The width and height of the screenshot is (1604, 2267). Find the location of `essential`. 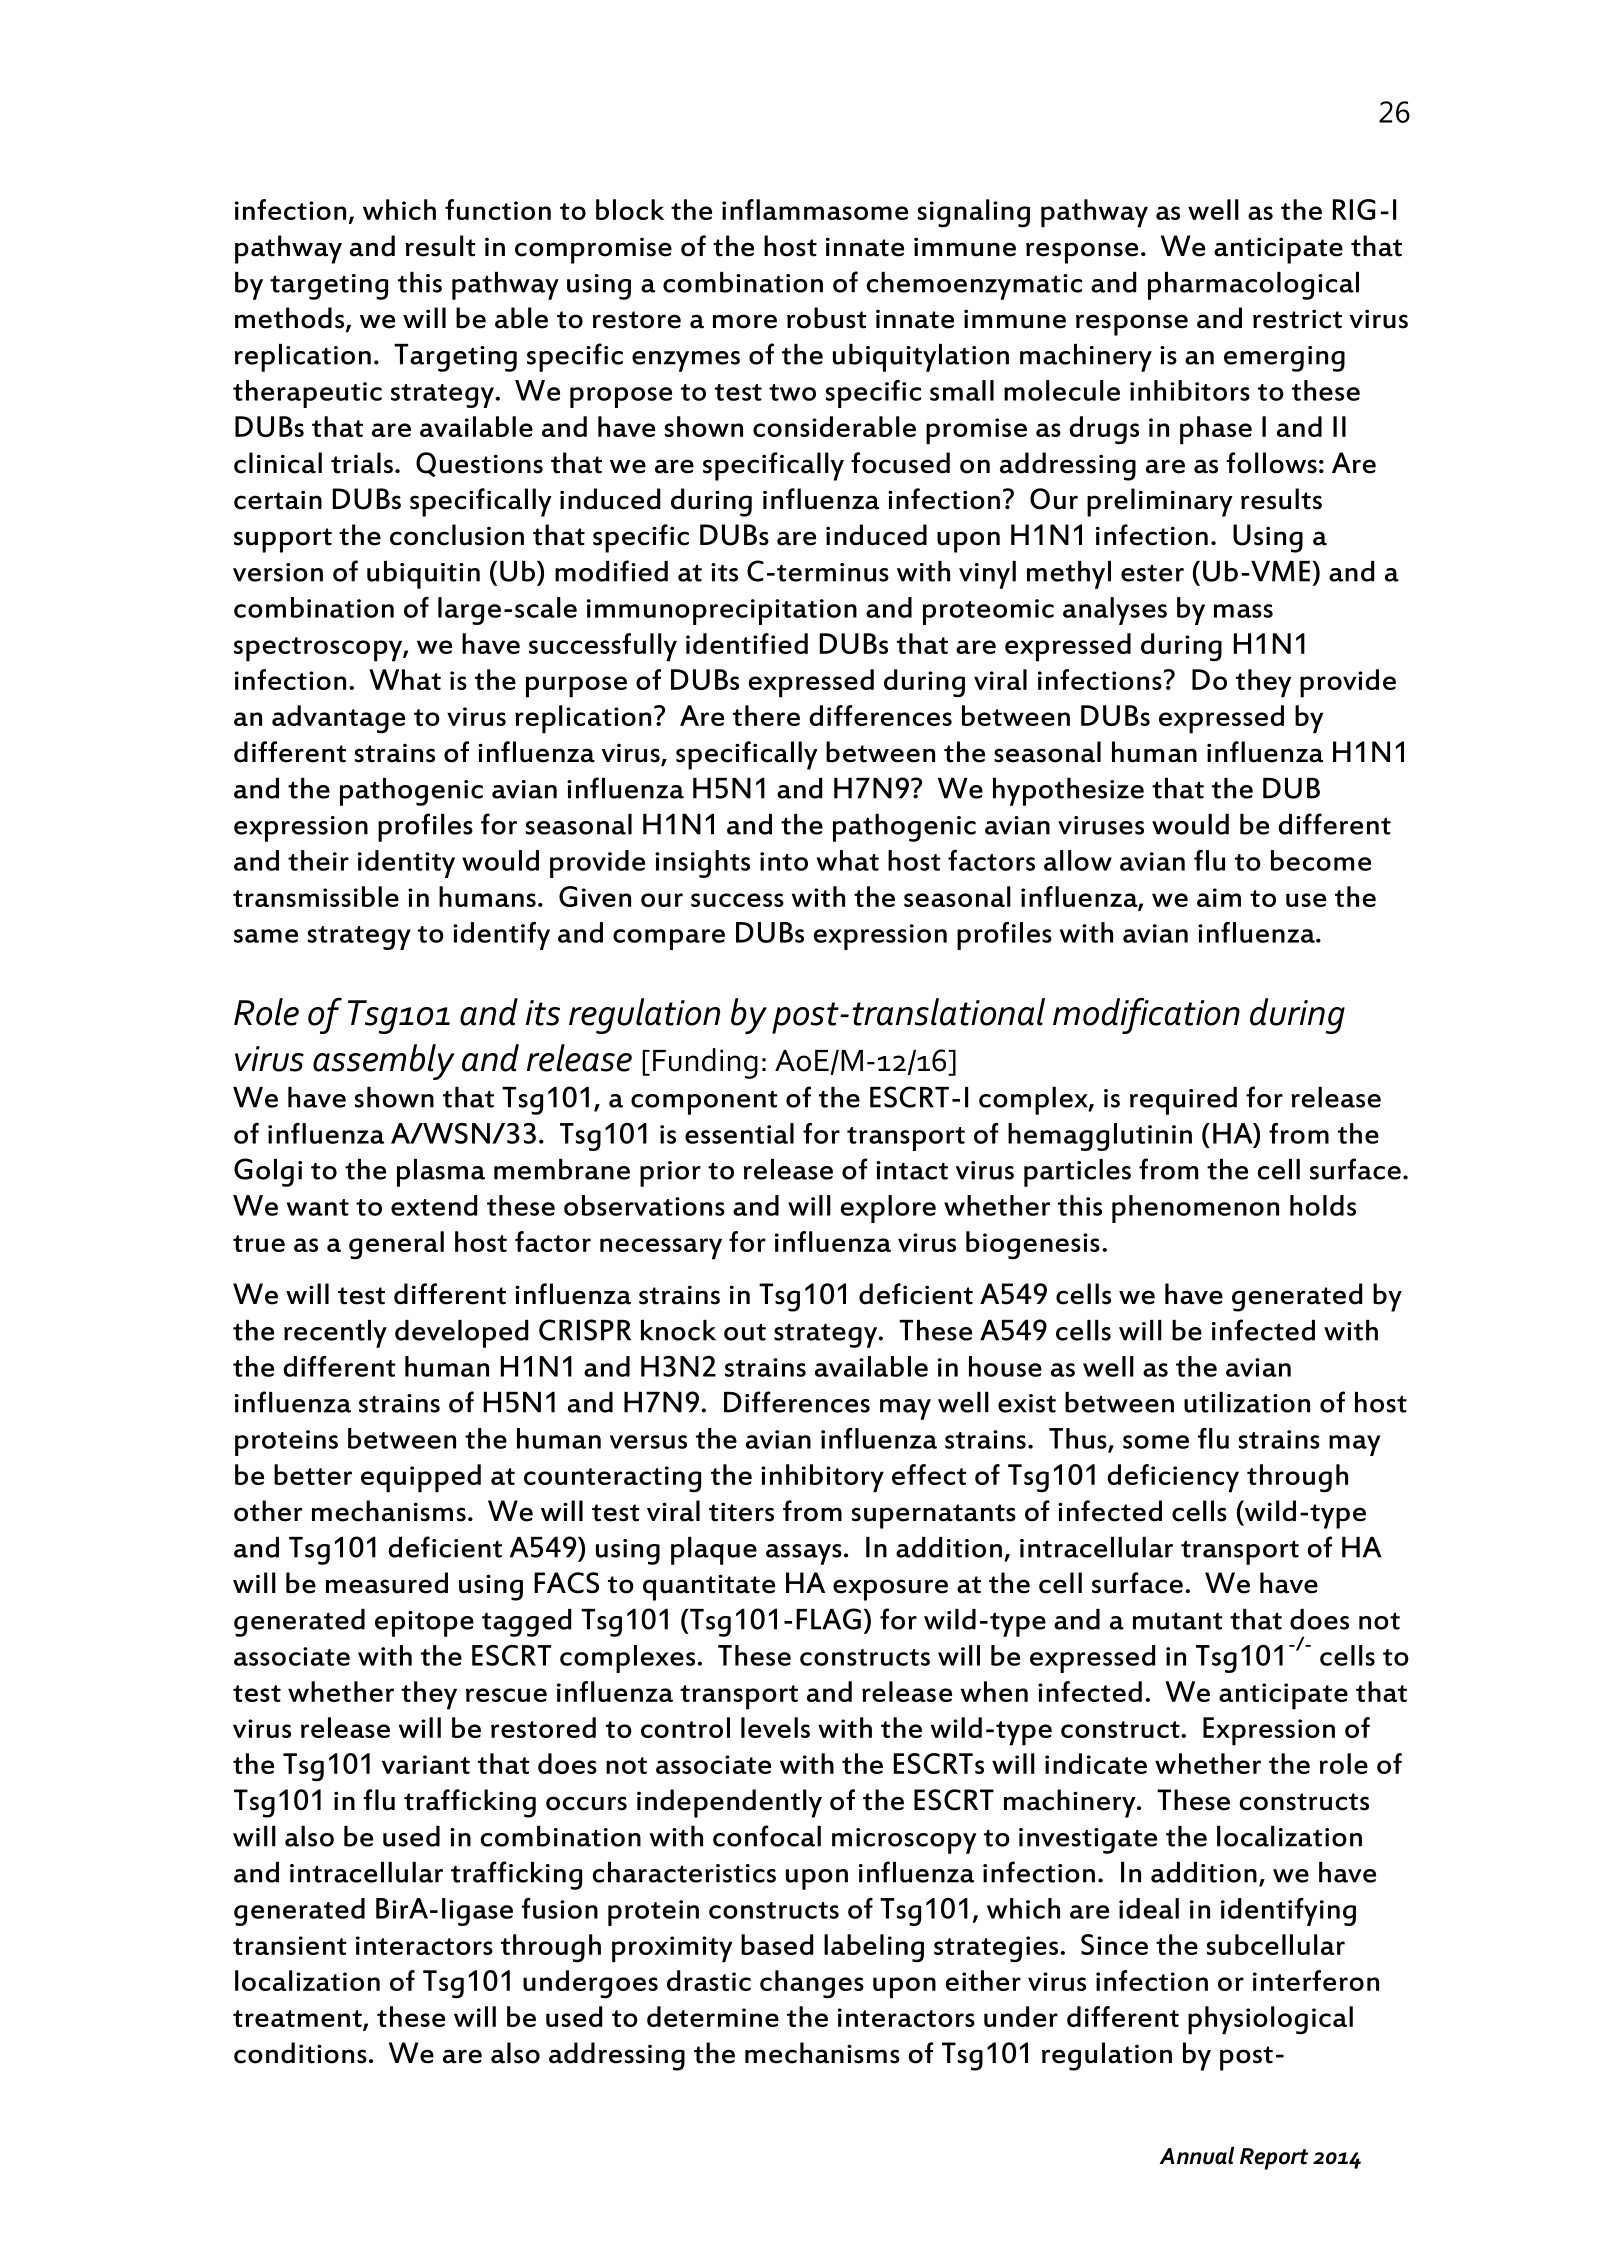

essential is located at coordinates (739, 1133).
